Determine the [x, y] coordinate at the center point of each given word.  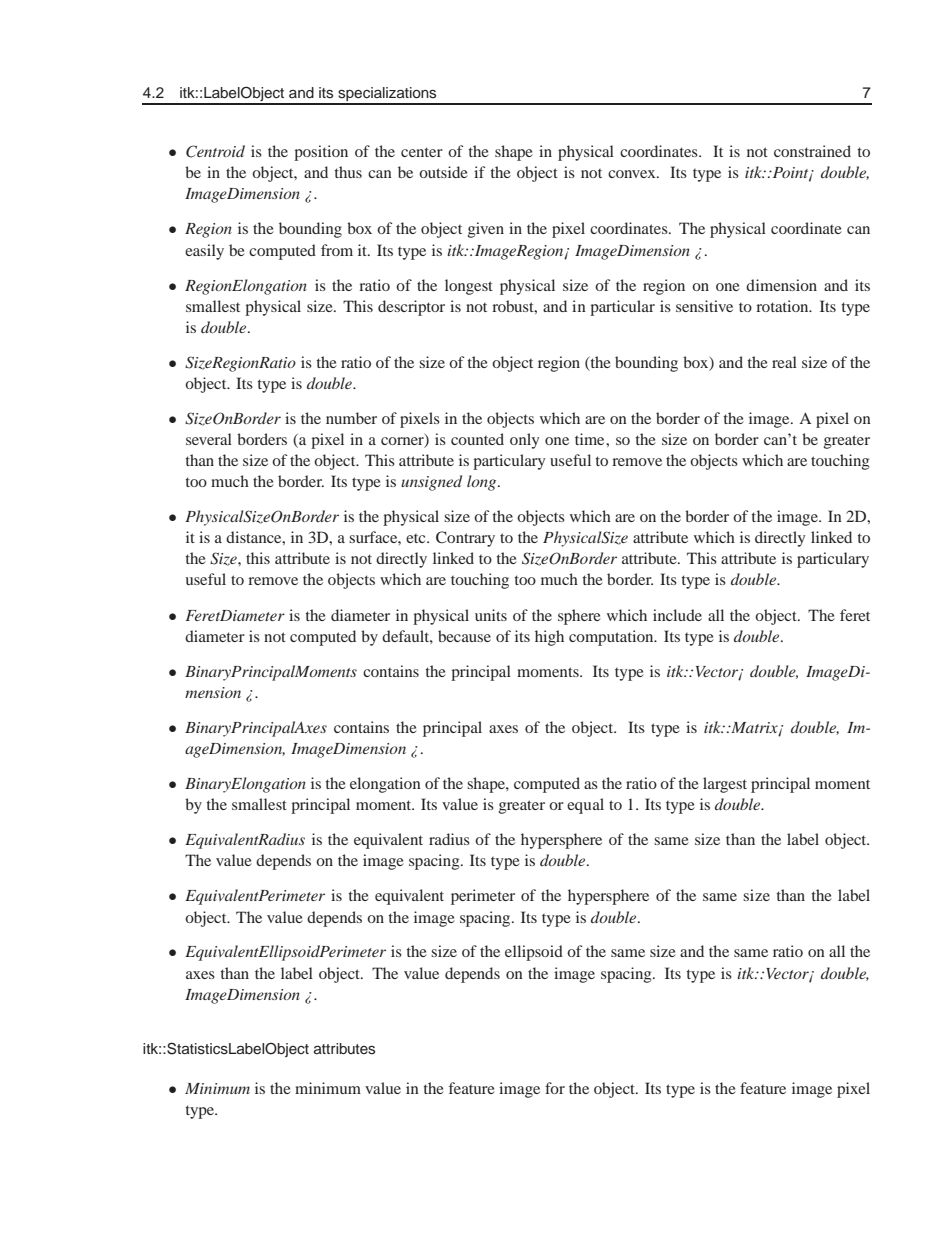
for [555, 1088]
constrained [812, 151]
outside [443, 172]
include [677, 615]
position [321, 153]
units [491, 615]
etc [417, 538]
